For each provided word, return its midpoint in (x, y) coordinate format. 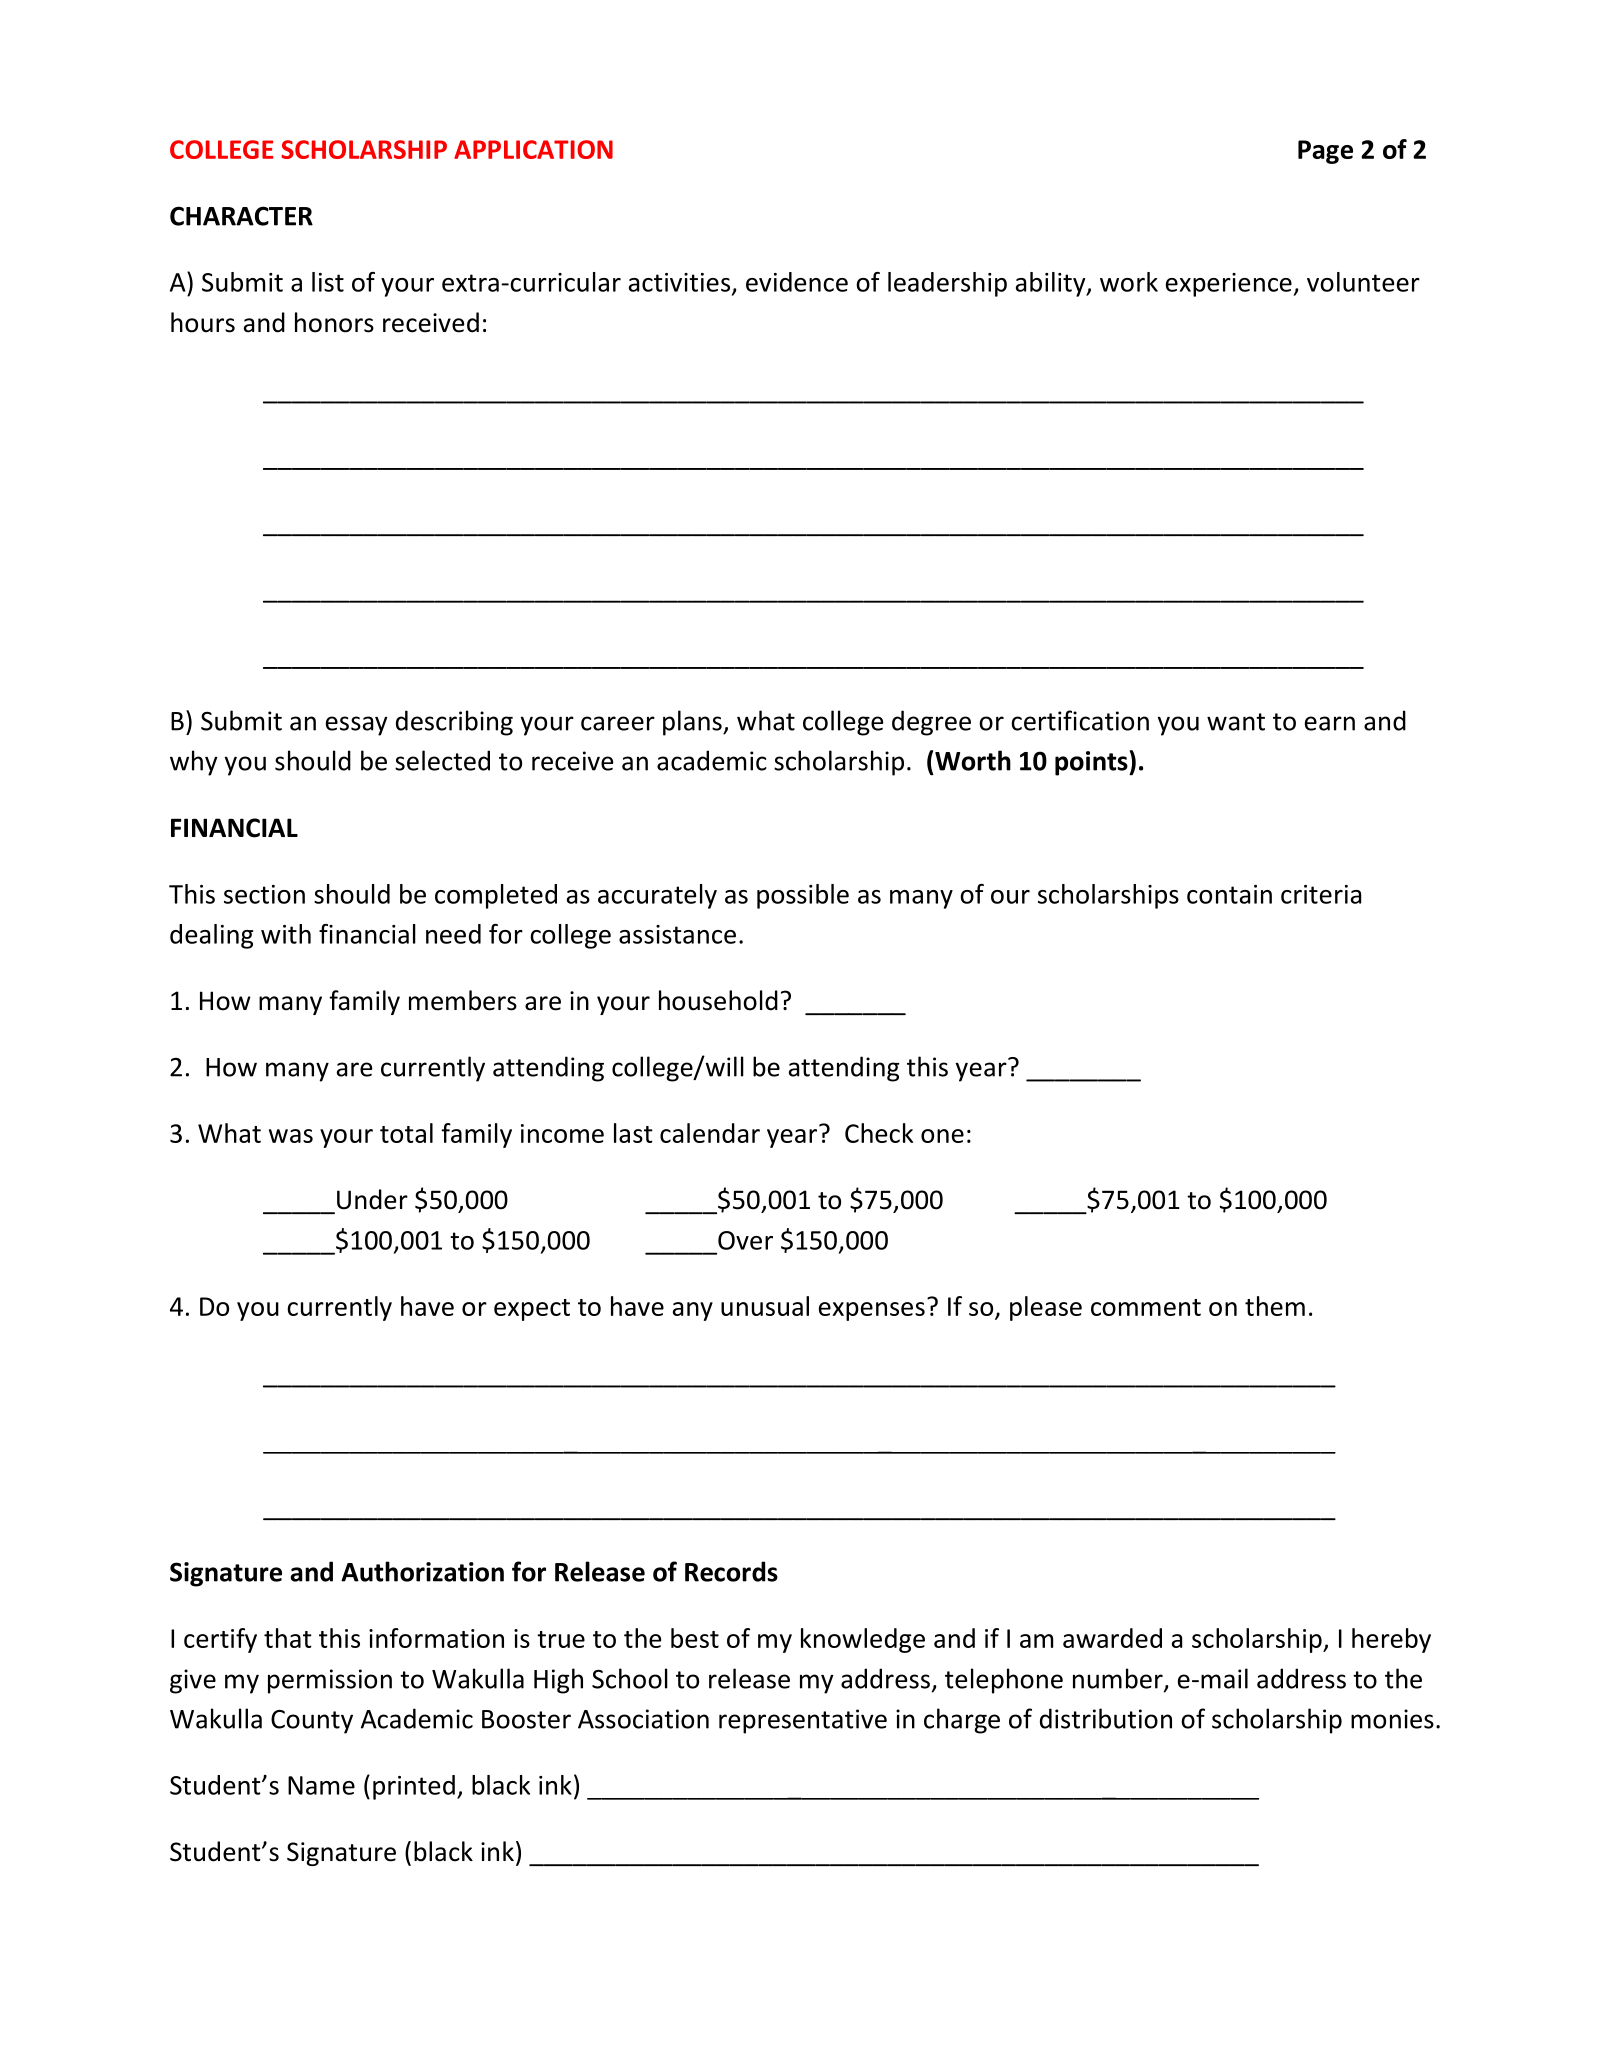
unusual (765, 1306)
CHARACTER (241, 216)
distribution (1106, 1718)
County (312, 1722)
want (1236, 722)
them (1275, 1306)
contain (1229, 894)
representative (803, 1721)
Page (1325, 152)
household (718, 1000)
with (286, 934)
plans (693, 723)
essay (357, 726)
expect (532, 1310)
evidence (797, 282)
